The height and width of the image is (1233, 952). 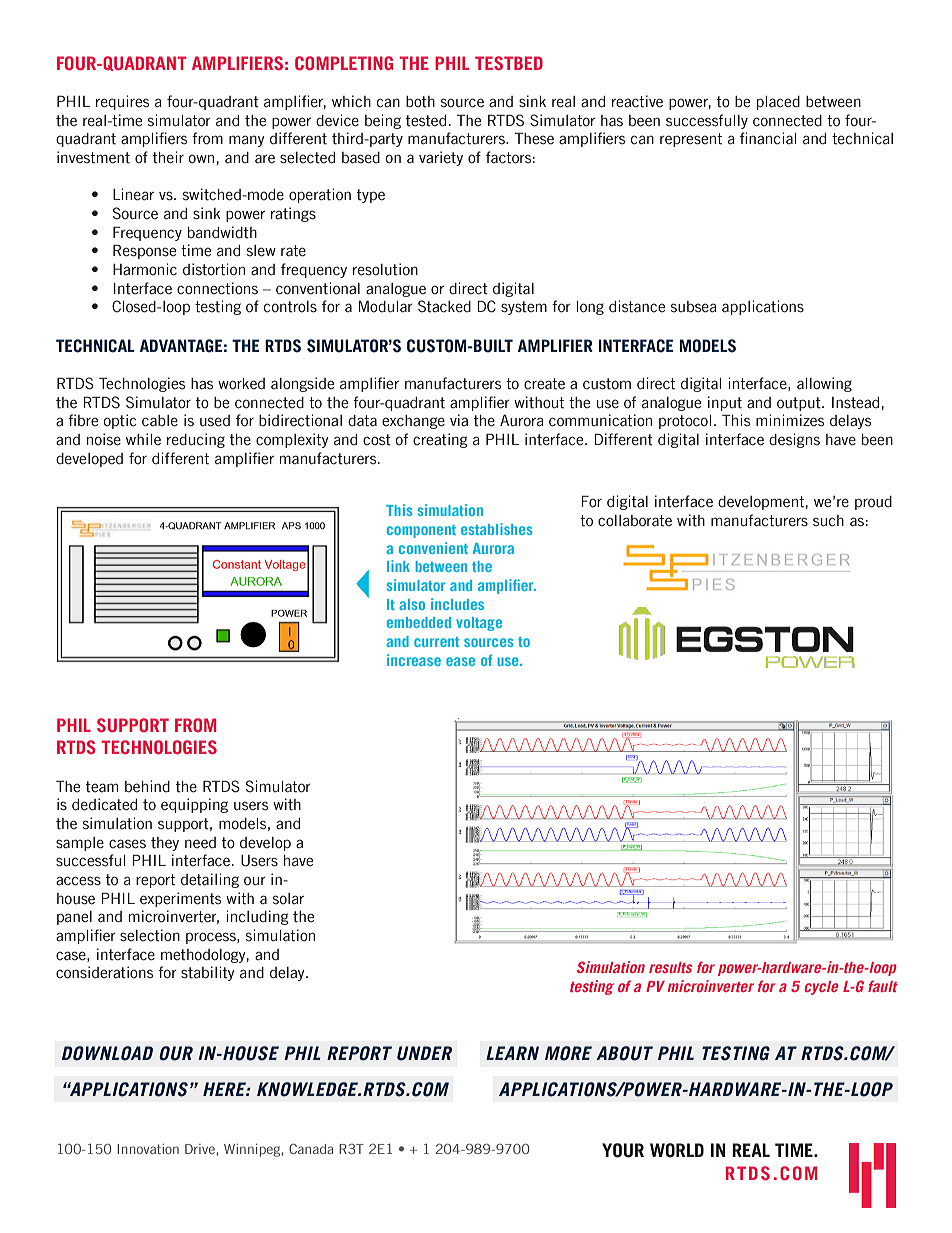 What do you see at coordinates (794, 440) in the image?
I see `designs` at bounding box center [794, 440].
